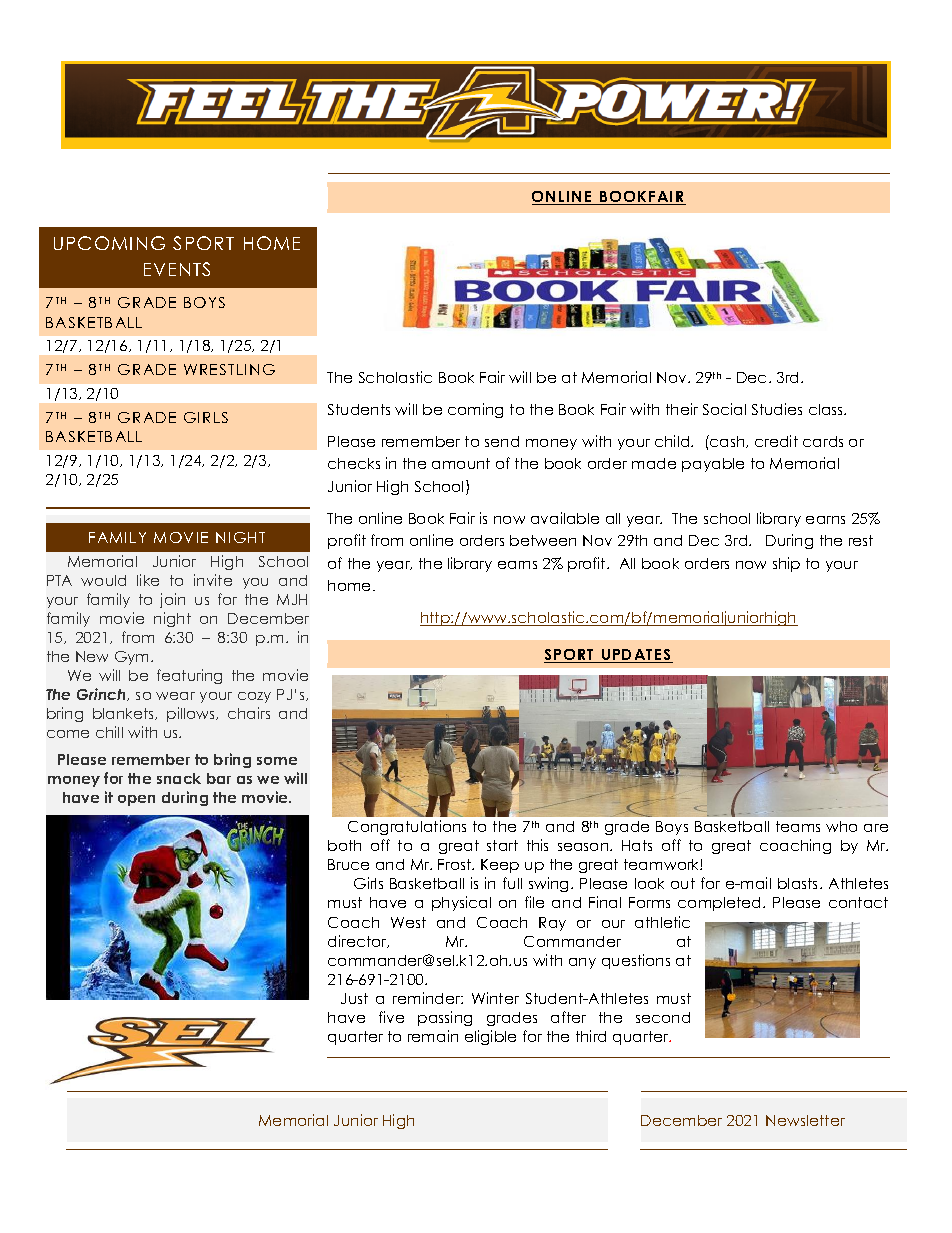 This screenshot has height=1233, width=952. I want to click on start, so click(502, 845).
